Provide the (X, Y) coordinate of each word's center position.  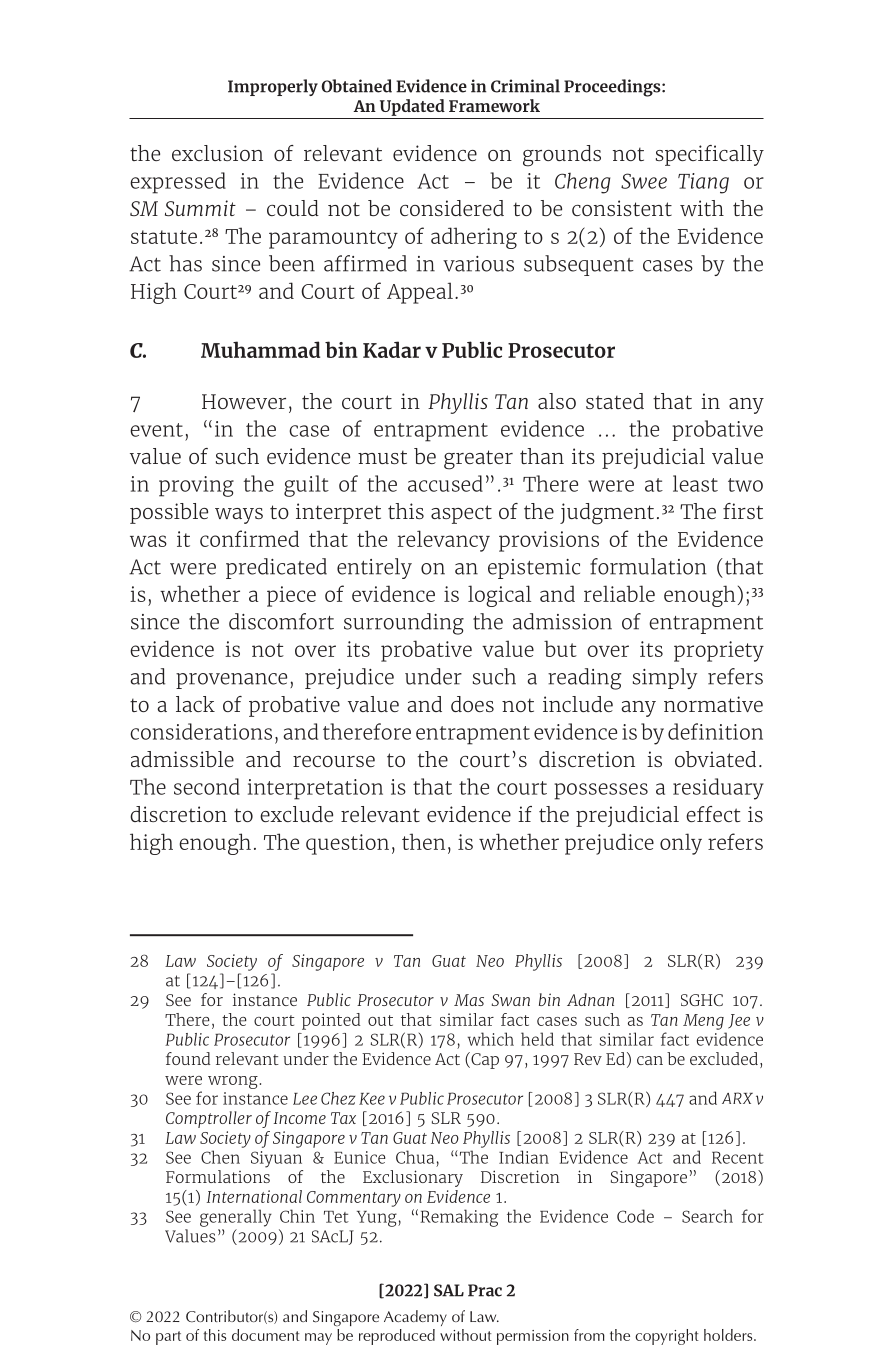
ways (239, 516)
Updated (412, 107)
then (423, 841)
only (681, 844)
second (207, 786)
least (695, 483)
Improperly (273, 87)
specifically (710, 155)
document (266, 1335)
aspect (461, 514)
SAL (449, 1290)
